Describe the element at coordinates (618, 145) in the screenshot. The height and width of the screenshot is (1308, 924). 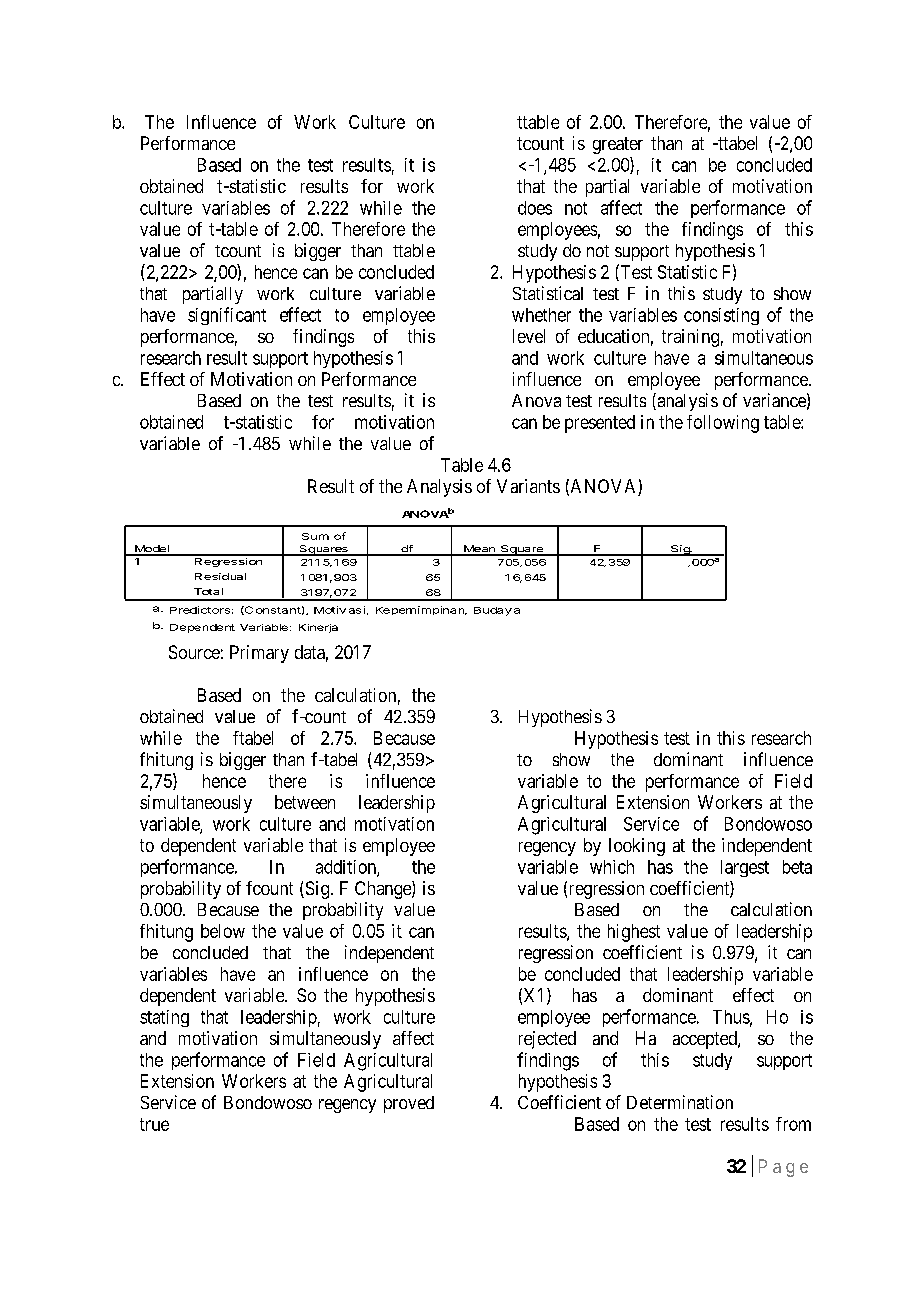
I see `greater` at that location.
